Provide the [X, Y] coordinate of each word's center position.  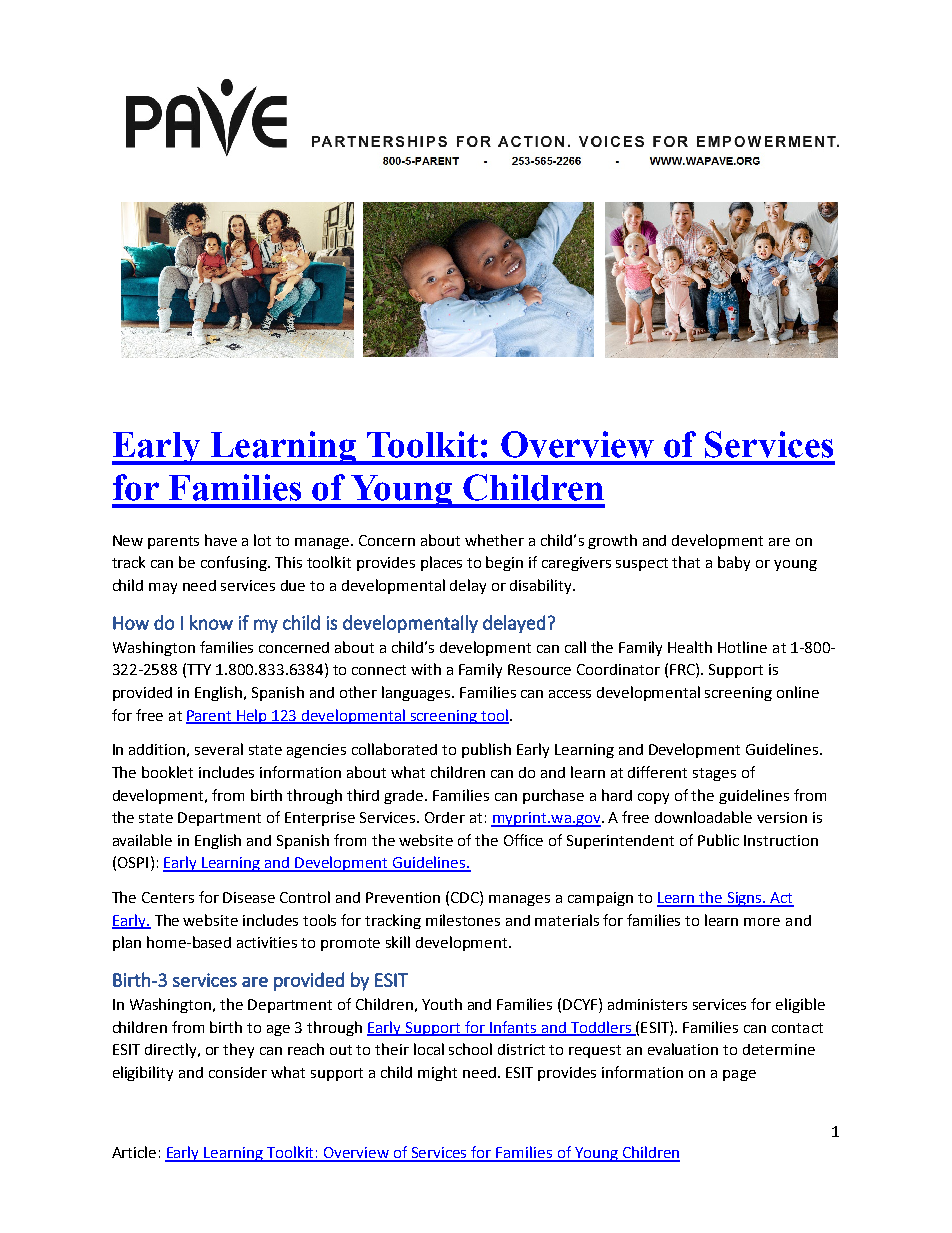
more [762, 922]
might [437, 1073]
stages [714, 774]
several [219, 749]
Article [134, 1152]
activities [267, 942]
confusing [235, 563]
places [441, 563]
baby [734, 563]
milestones [463, 920]
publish [486, 750]
